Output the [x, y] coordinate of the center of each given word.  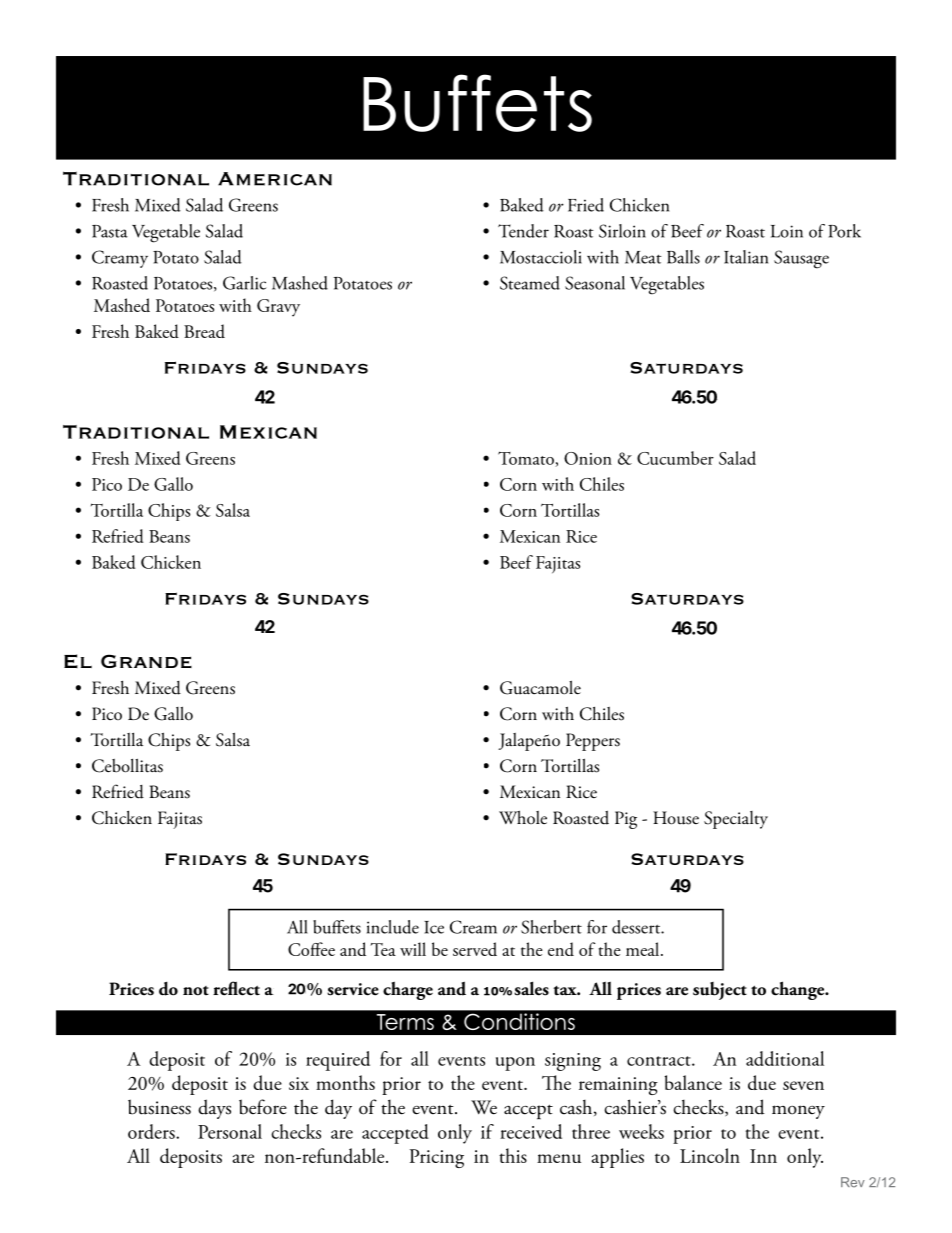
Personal [230, 1131]
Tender [523, 231]
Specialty [736, 820]
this [513, 1155]
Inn [763, 1156]
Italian [746, 257]
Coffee [311, 949]
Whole [523, 817]
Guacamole [540, 687]
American [275, 179]
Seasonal [595, 283]
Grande [146, 661]
